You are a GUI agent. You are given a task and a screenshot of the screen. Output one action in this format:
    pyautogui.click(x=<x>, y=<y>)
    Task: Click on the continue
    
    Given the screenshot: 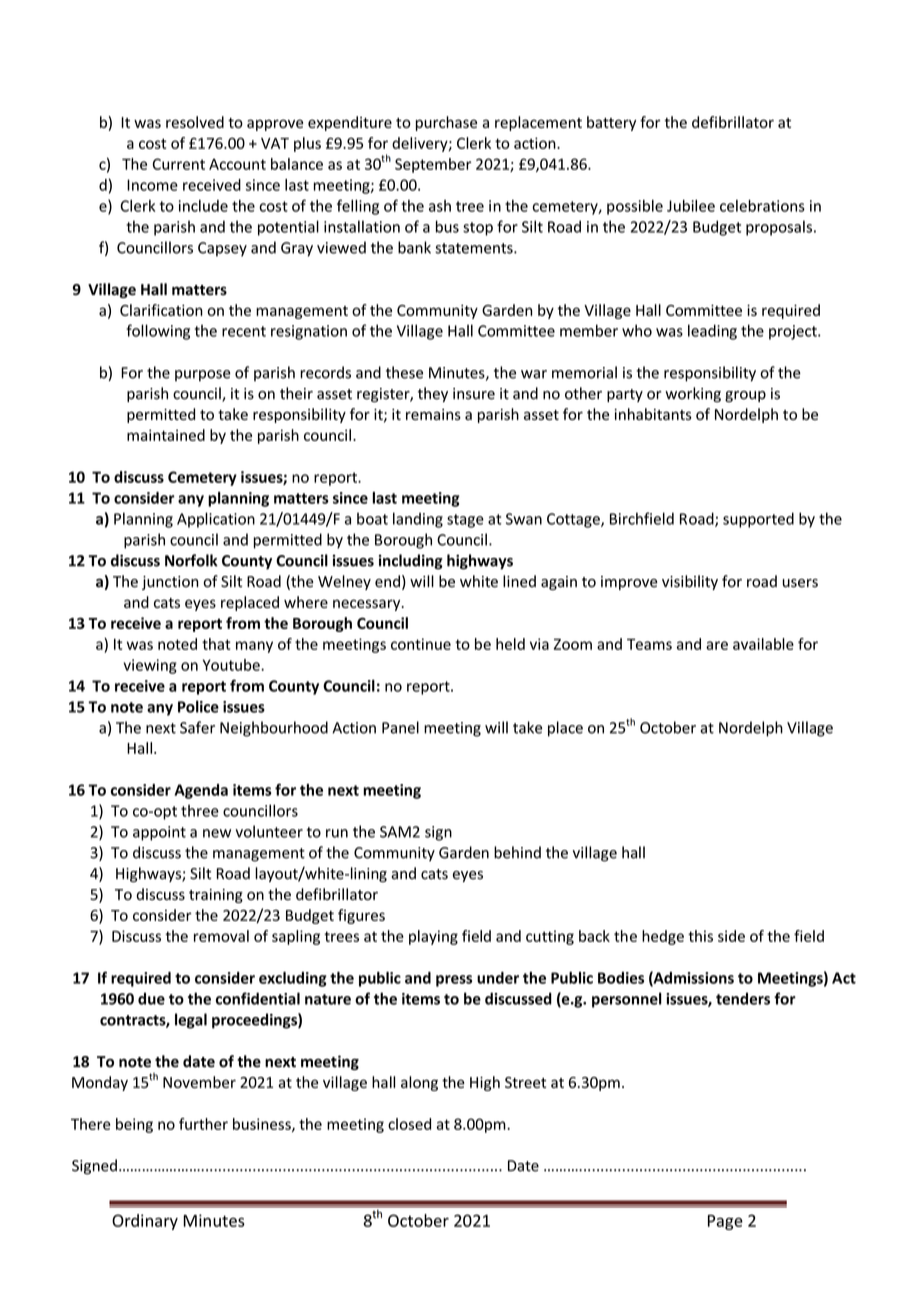 What is the action you would take?
    pyautogui.click(x=421, y=644)
